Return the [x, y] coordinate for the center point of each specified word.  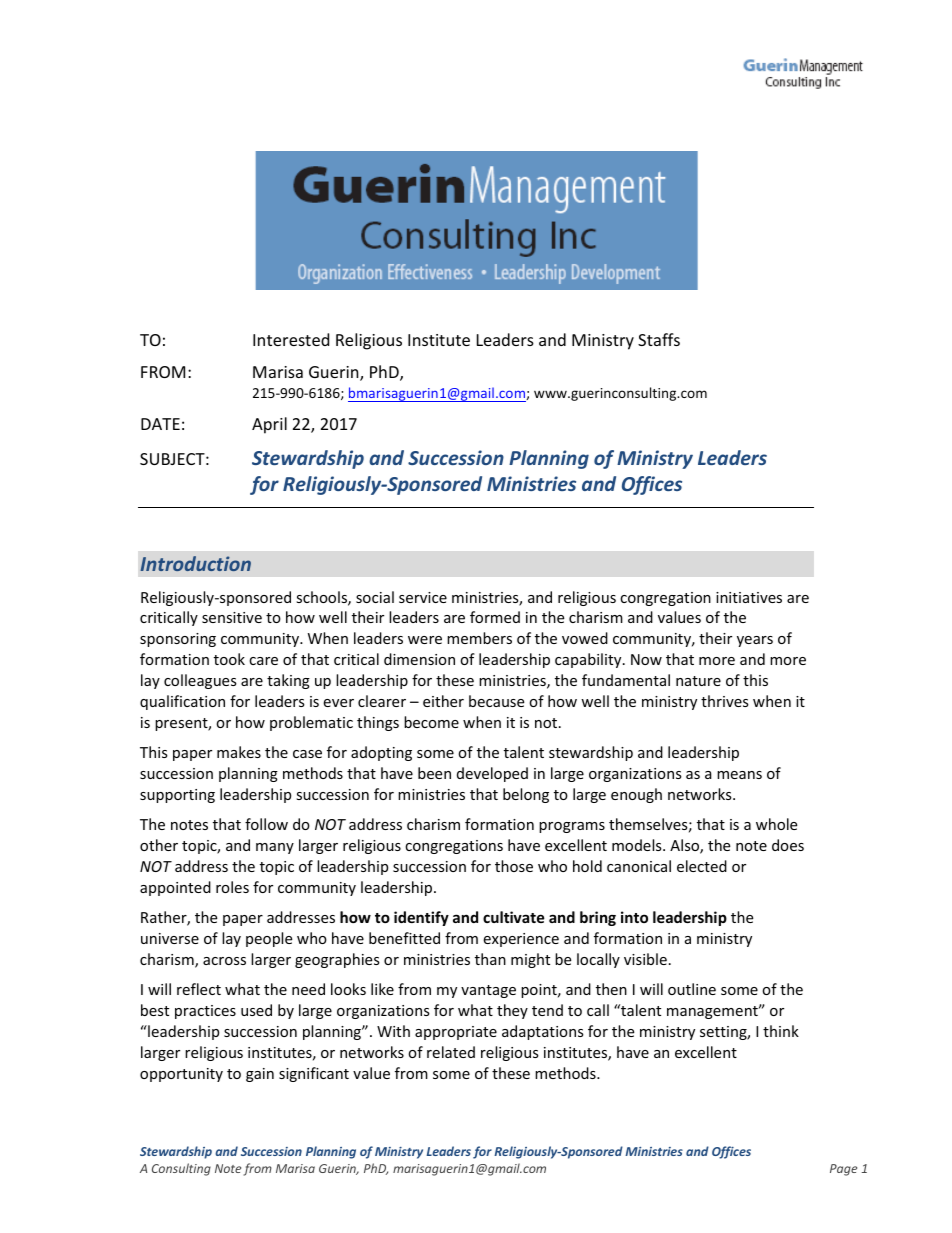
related [451, 1052]
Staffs [659, 339]
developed [492, 774]
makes [239, 752]
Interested [291, 339]
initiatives [749, 597]
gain [260, 1075]
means [739, 775]
